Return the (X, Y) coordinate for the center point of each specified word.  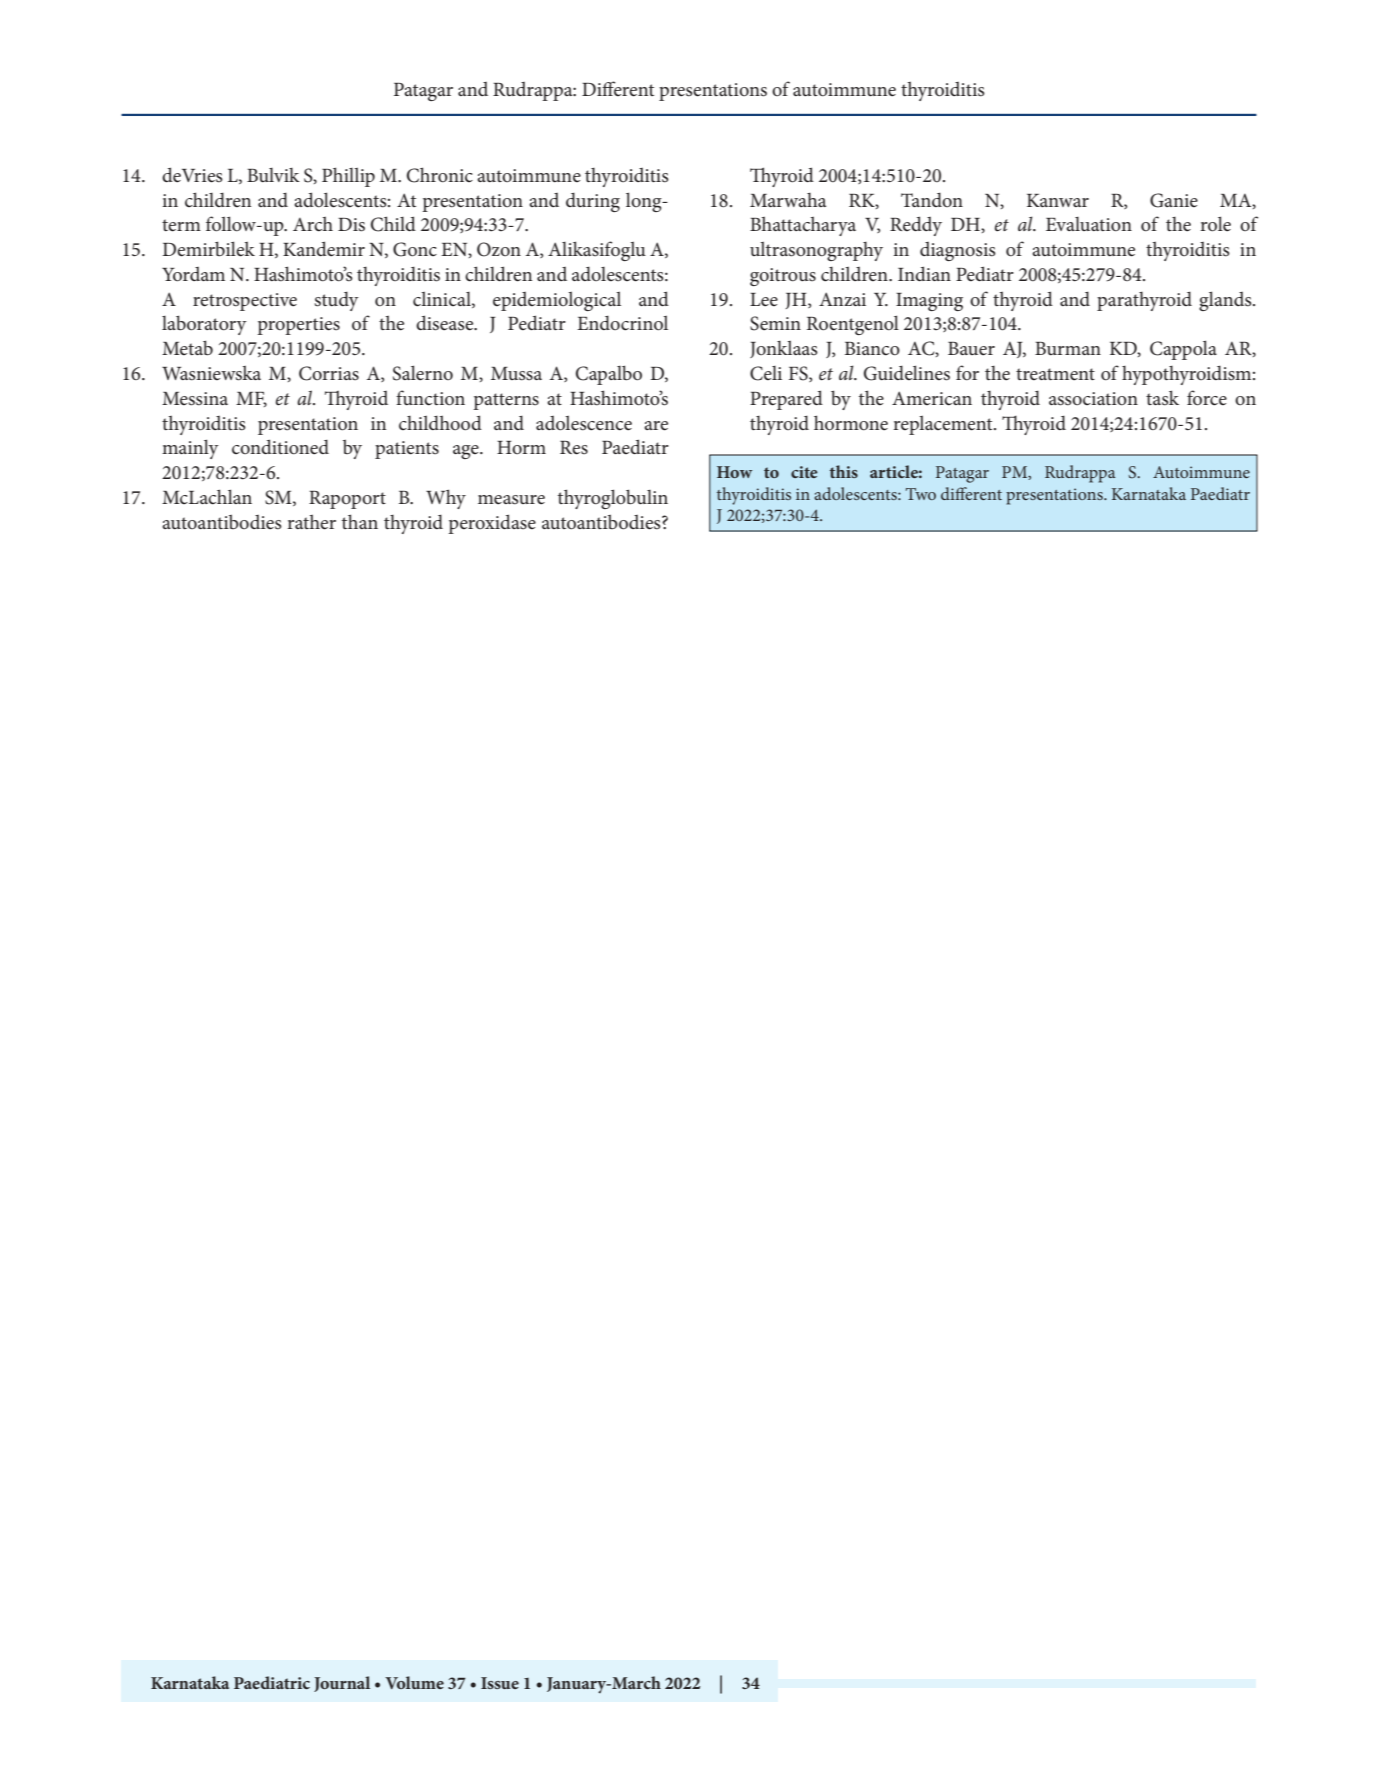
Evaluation (1089, 224)
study (337, 301)
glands (1226, 301)
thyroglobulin (613, 499)
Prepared (786, 400)
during (593, 202)
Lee (764, 300)
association (1093, 399)
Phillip (348, 177)
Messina (195, 399)
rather (311, 522)
